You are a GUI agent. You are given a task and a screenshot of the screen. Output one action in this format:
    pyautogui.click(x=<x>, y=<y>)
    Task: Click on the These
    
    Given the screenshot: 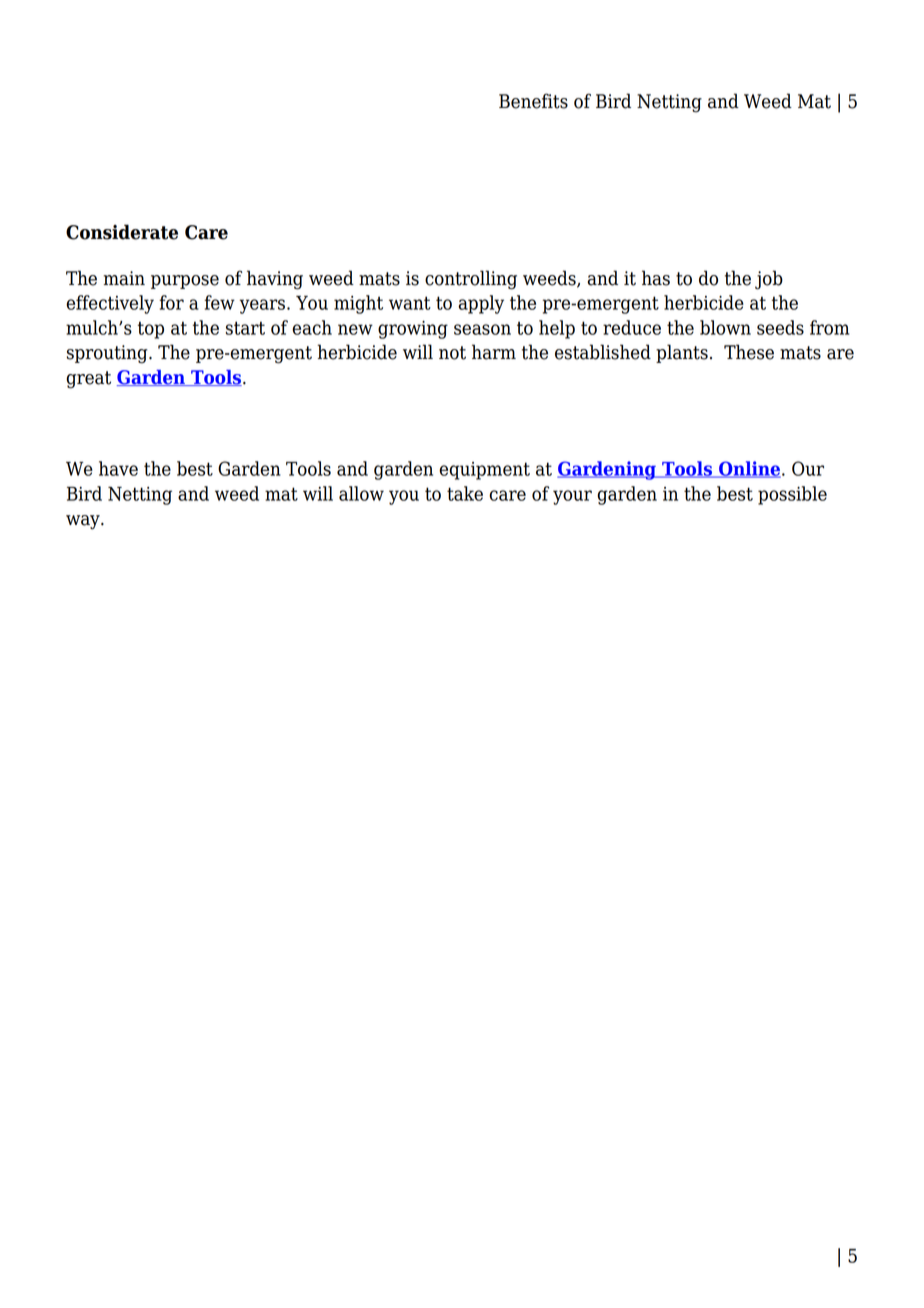 What is the action you would take?
    pyautogui.click(x=749, y=352)
